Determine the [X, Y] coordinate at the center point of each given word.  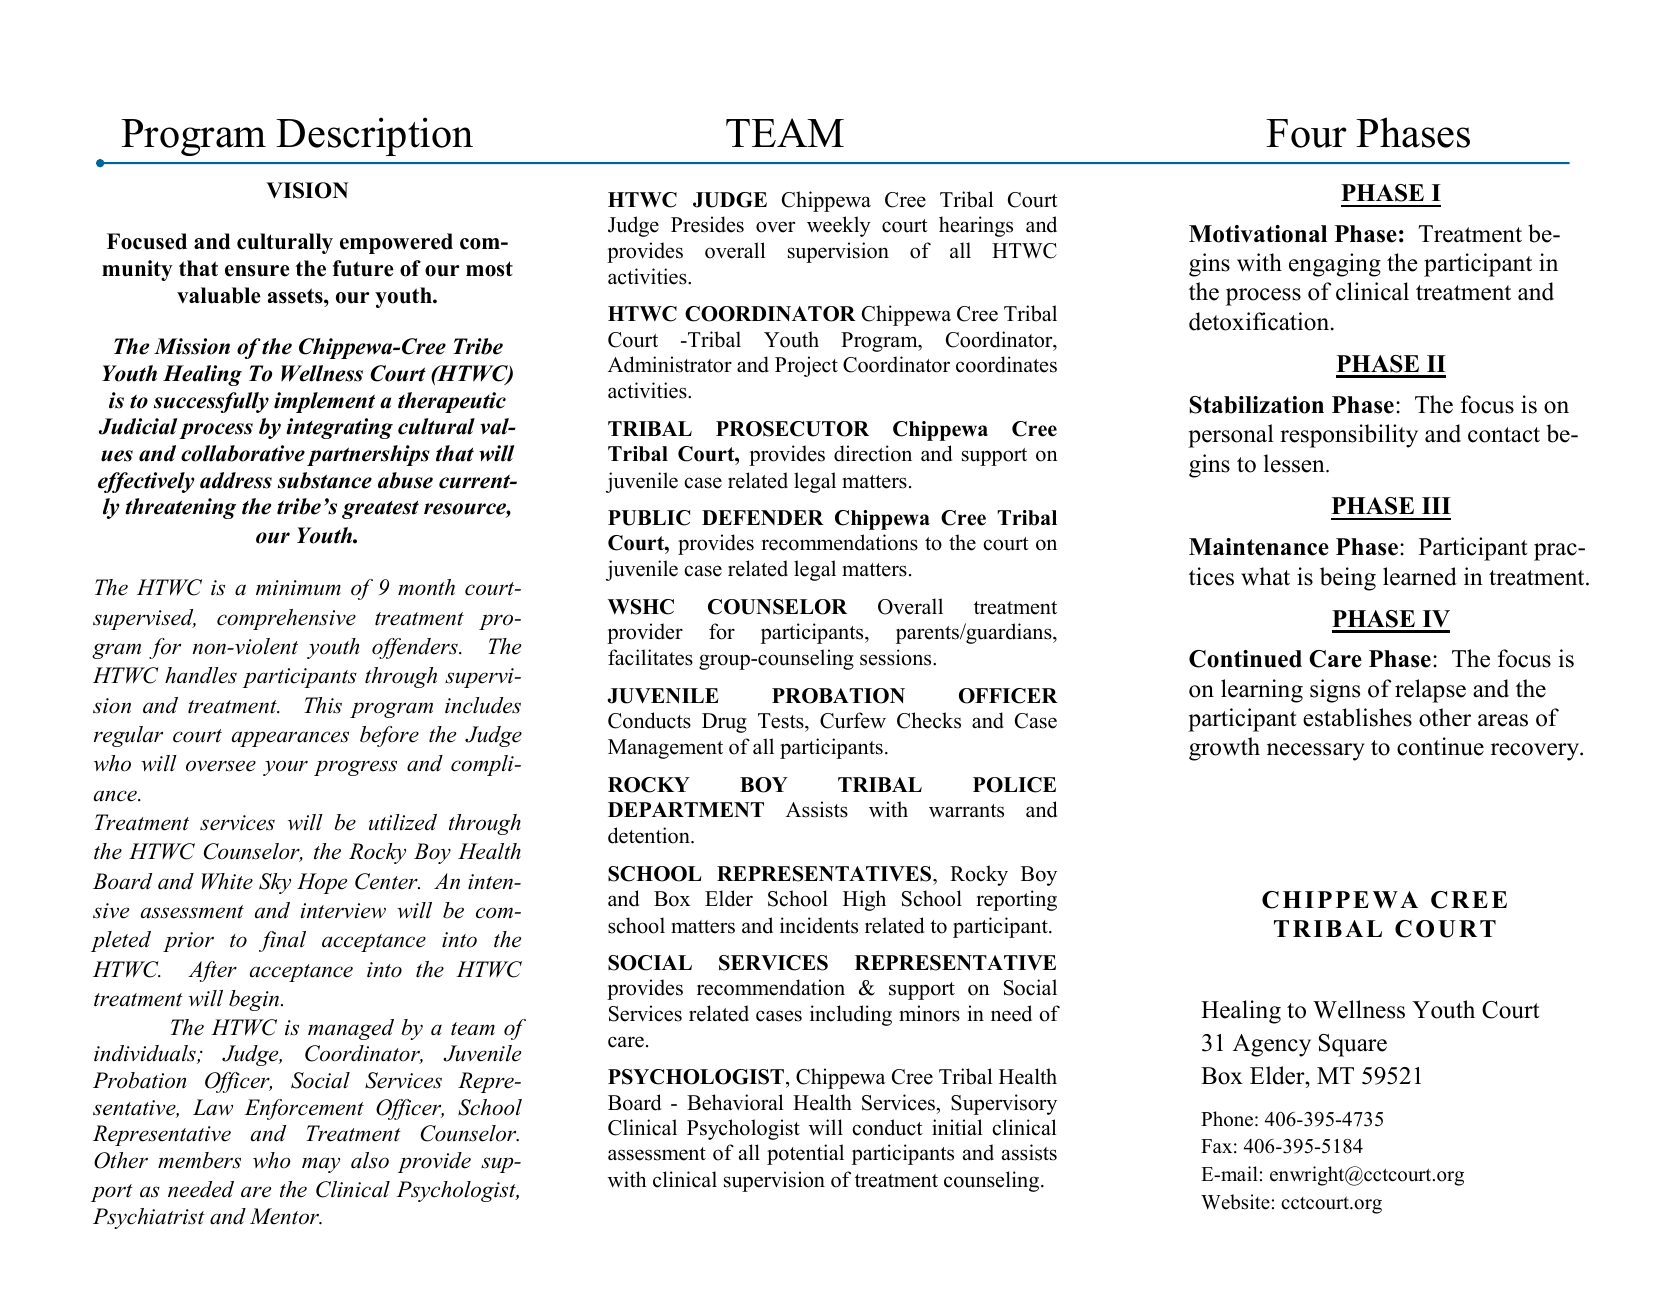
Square [1353, 1045]
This [323, 705]
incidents [819, 925]
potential [805, 1154]
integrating [339, 428]
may [321, 1165]
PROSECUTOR [792, 429]
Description [374, 136]
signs [1335, 691]
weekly [839, 226]
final [282, 941]
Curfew [853, 720]
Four [1306, 133]
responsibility [1349, 436]
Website [1235, 1202]
